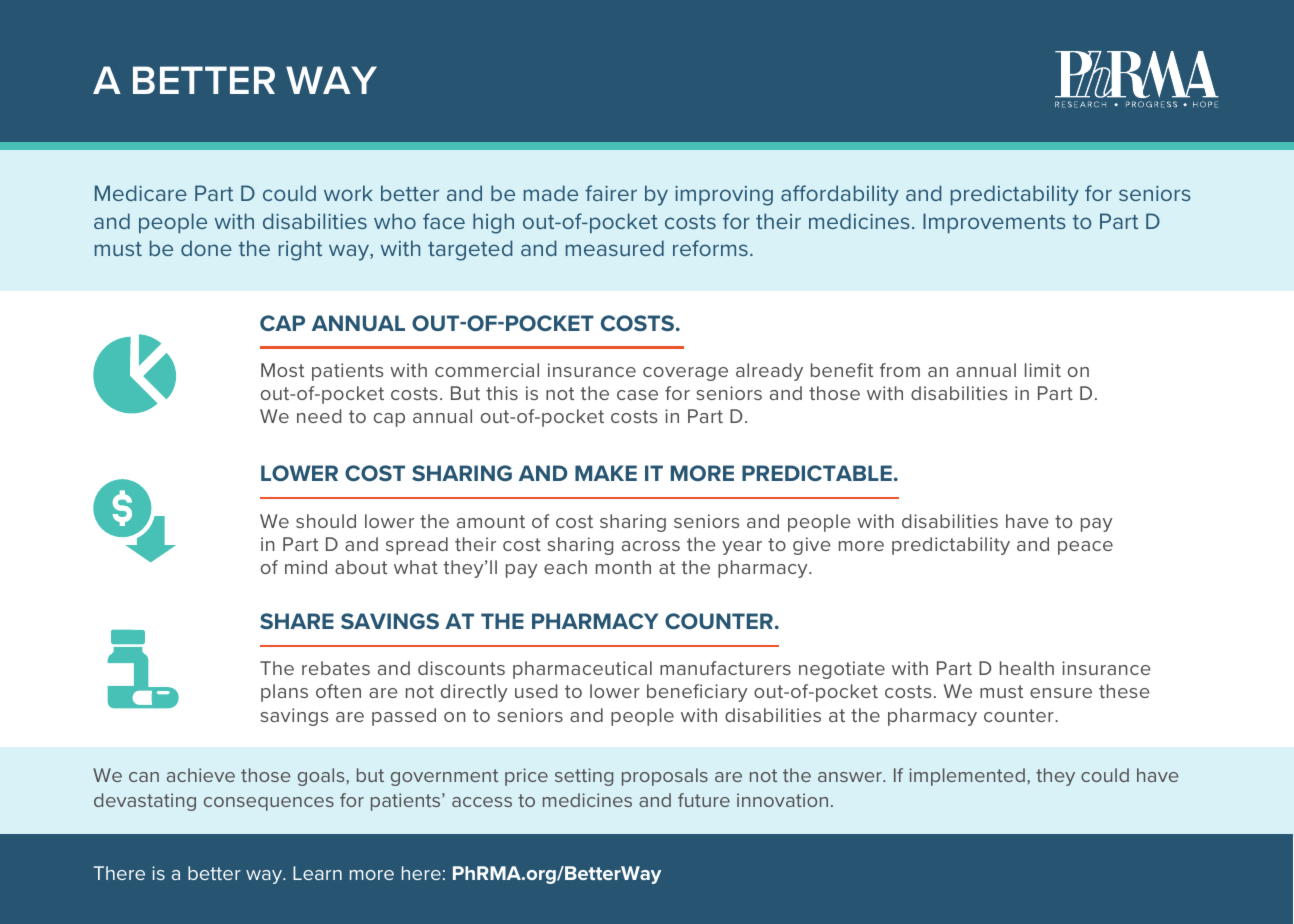 The image size is (1294, 924). I want to click on Most, so click(282, 370).
